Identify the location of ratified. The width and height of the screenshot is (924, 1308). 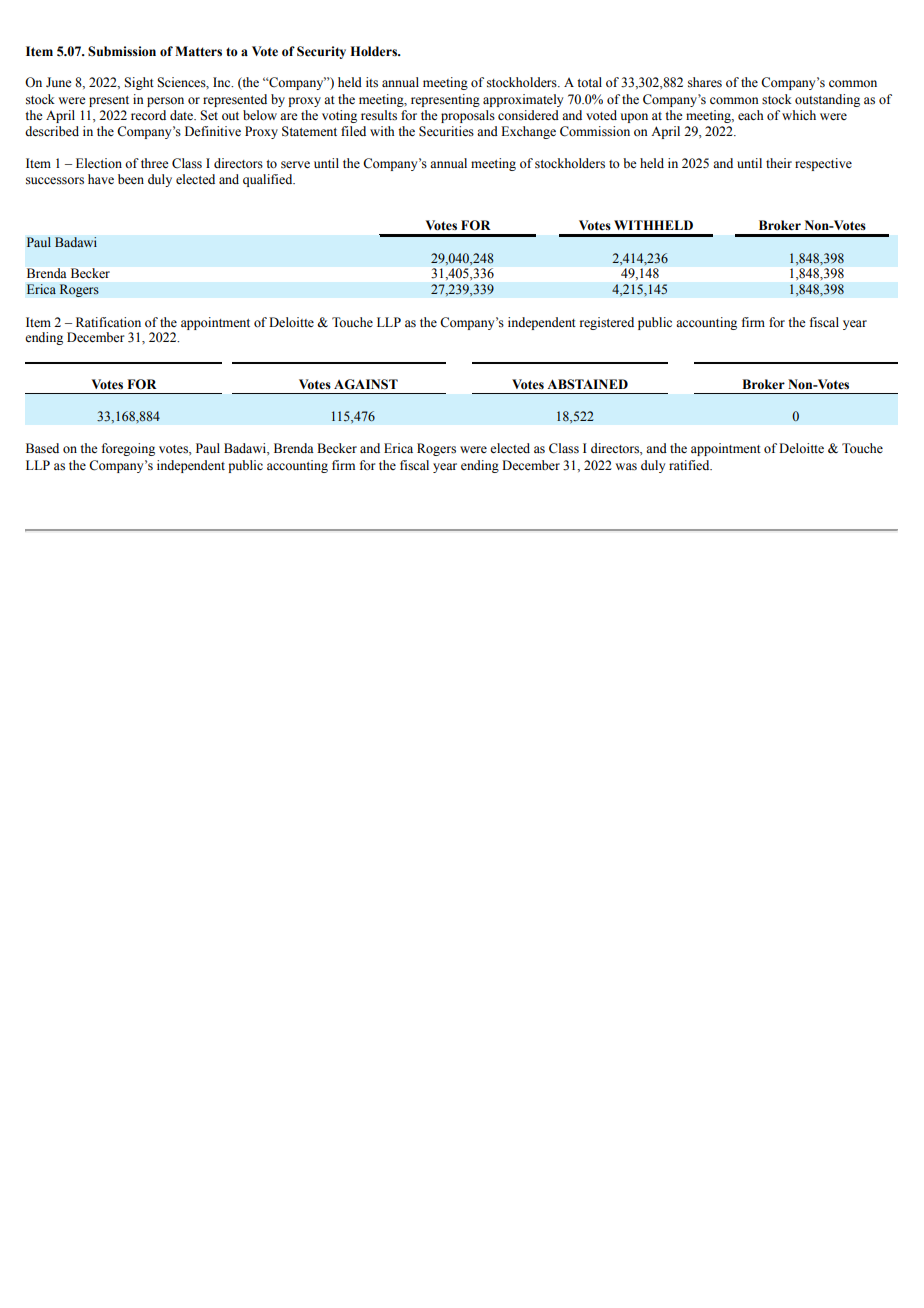
(690, 465).
